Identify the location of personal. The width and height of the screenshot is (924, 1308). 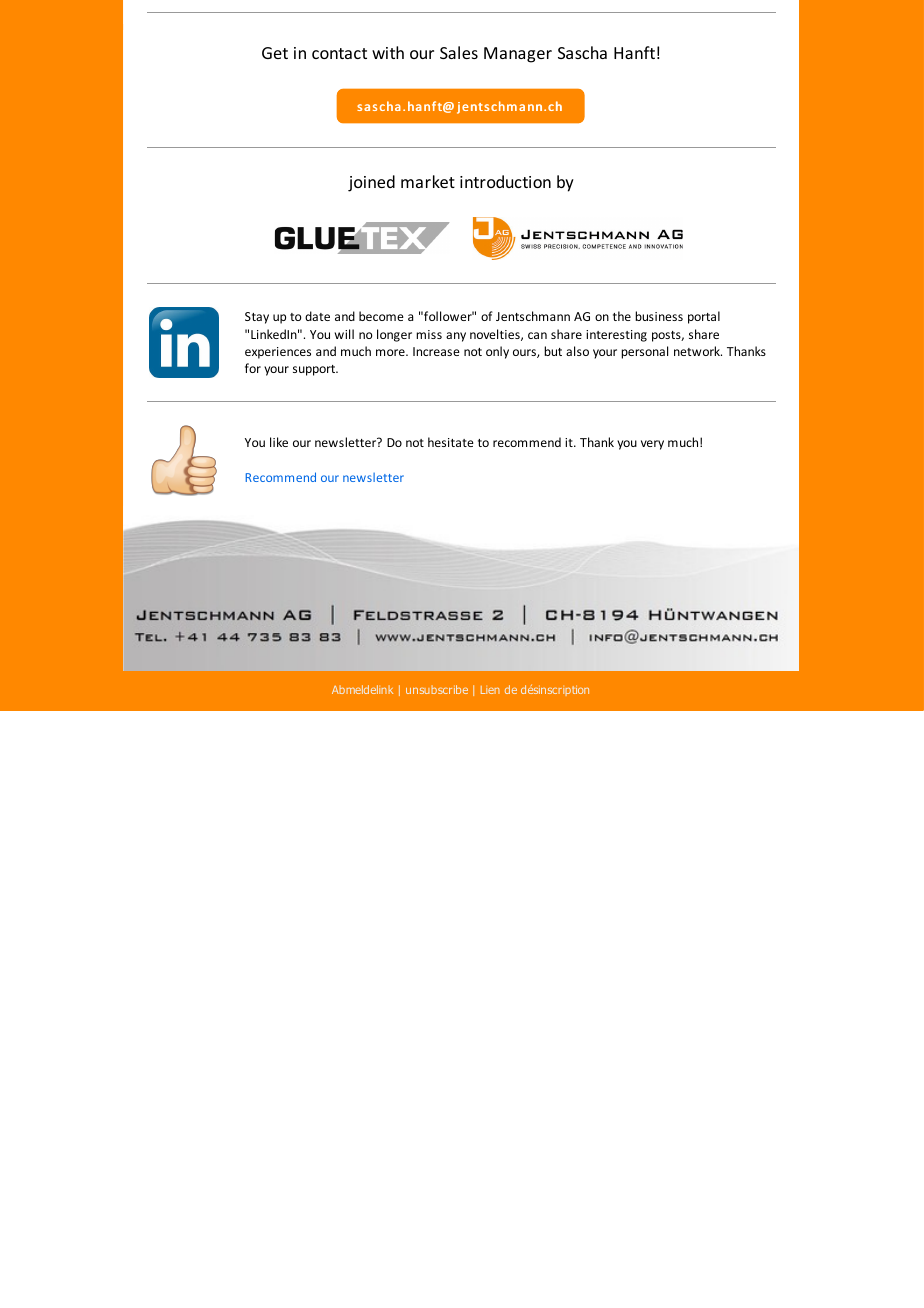
(644, 352).
